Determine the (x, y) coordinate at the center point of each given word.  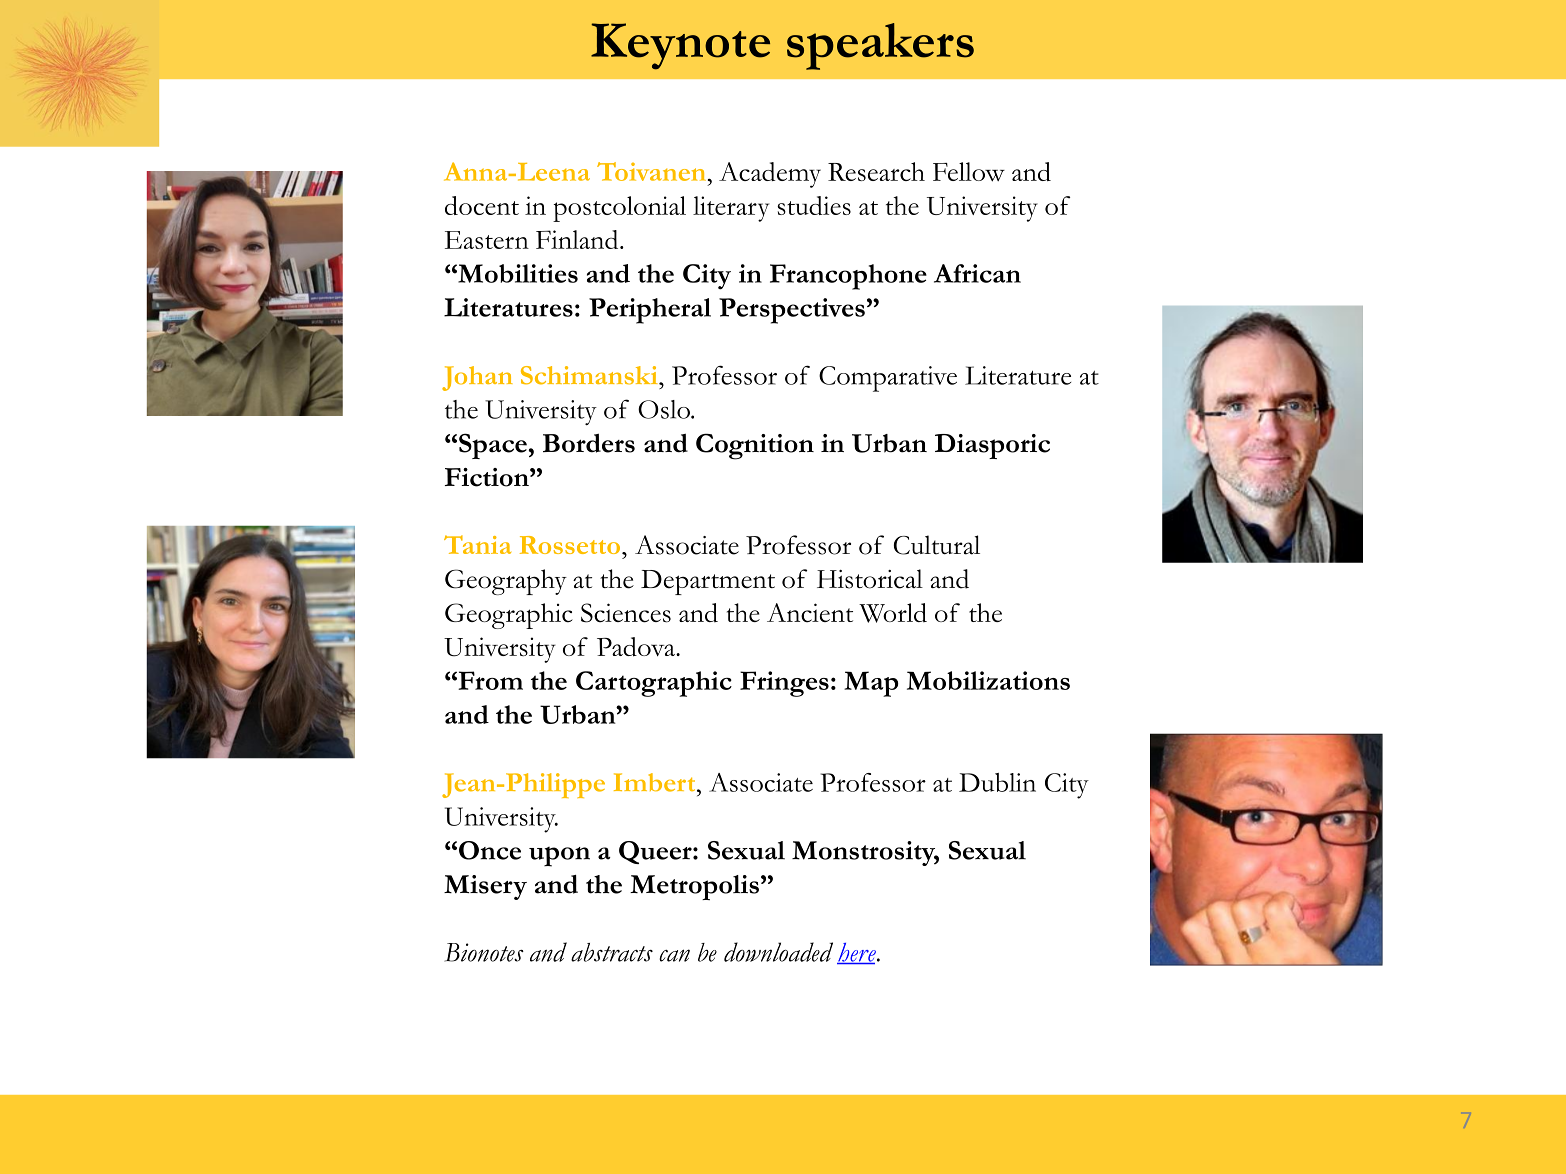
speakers (880, 46)
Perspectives (792, 311)
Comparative (888, 379)
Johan (477, 378)
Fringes (784, 684)
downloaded (778, 952)
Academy (770, 175)
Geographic (509, 616)
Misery (485, 887)
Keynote (680, 46)
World (893, 613)
